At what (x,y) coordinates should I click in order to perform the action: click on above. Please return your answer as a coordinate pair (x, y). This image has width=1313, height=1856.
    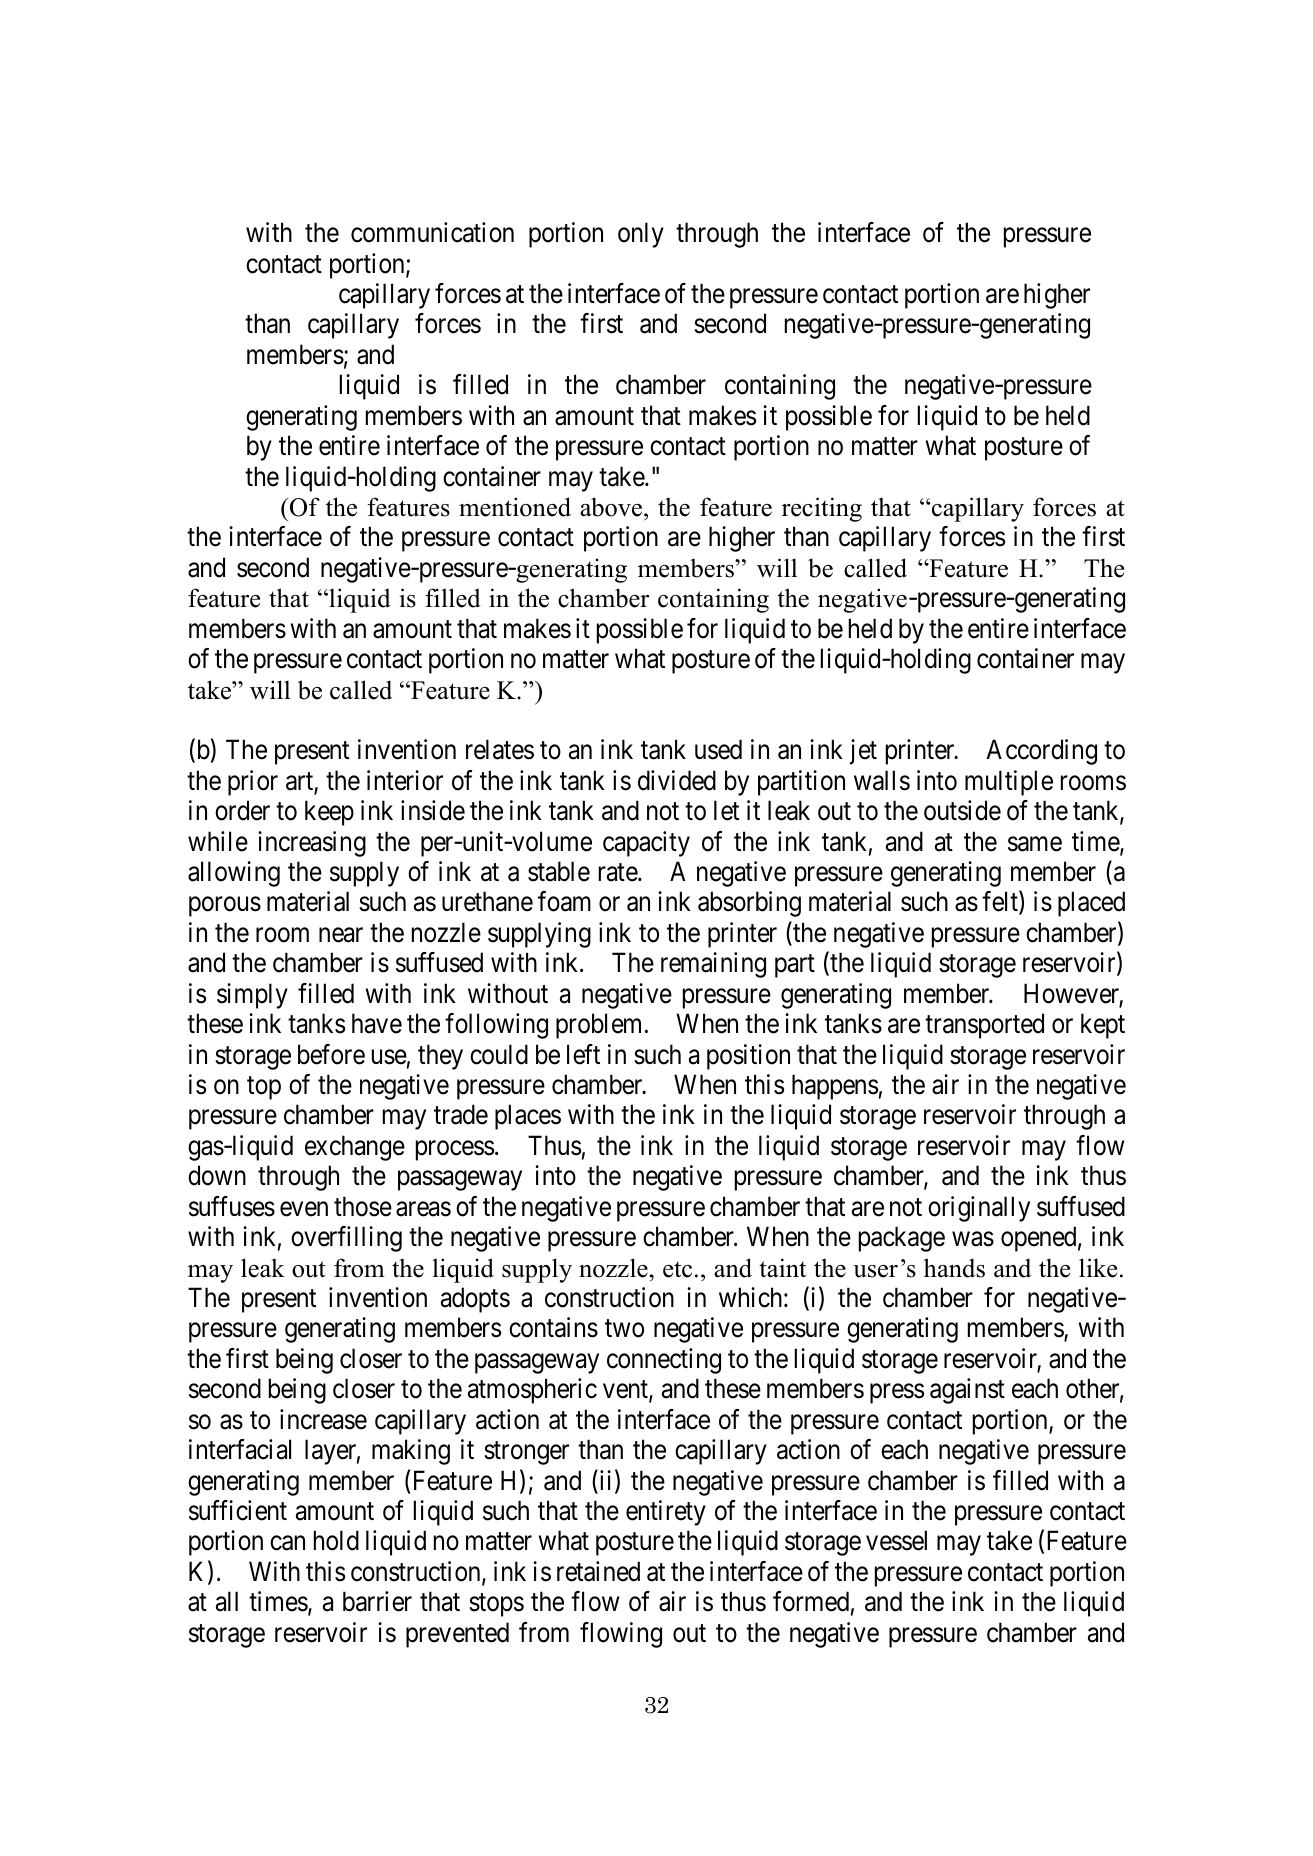
    Looking at the image, I should click on (612, 507).
